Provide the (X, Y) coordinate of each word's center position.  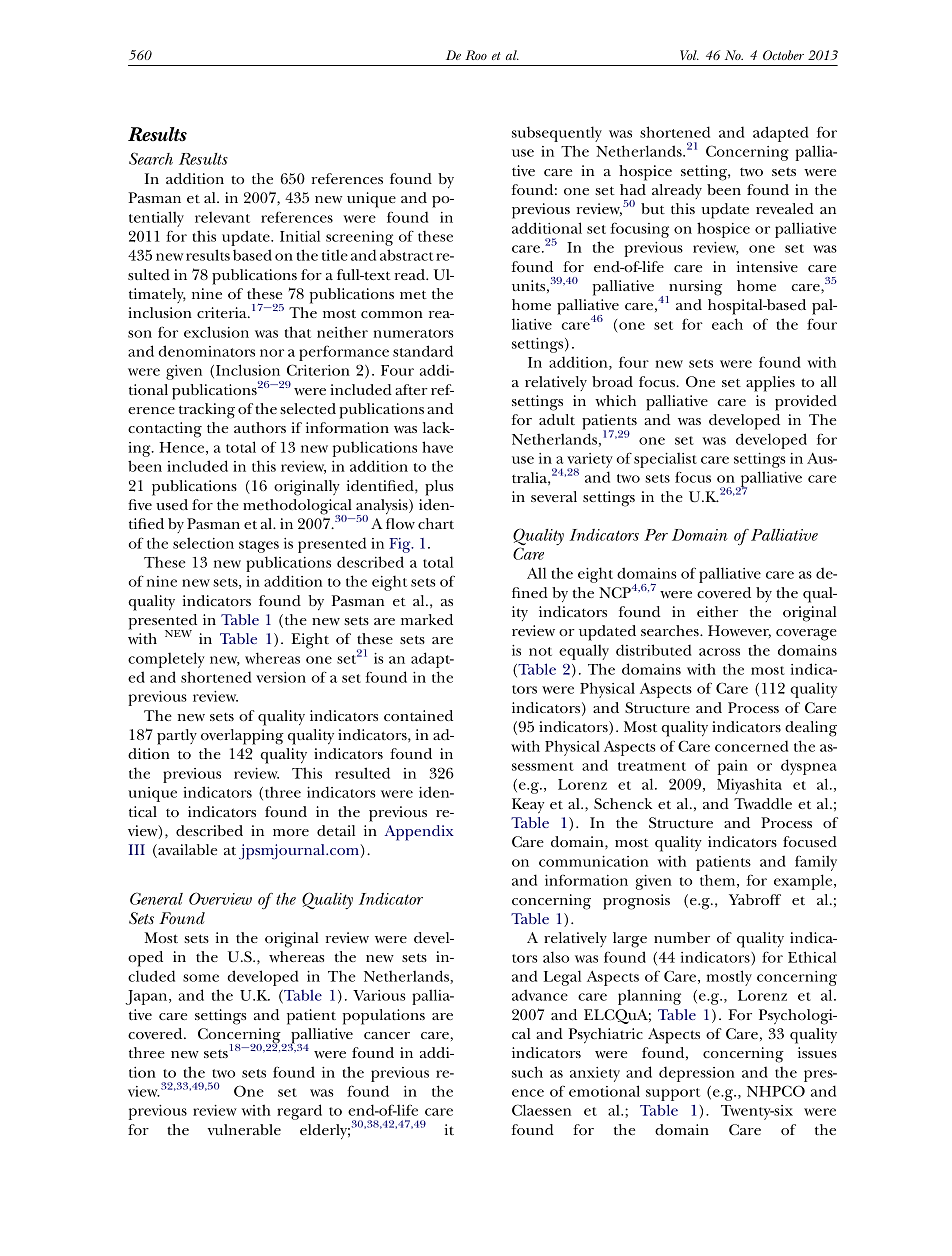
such (527, 1072)
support (673, 1094)
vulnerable (244, 1129)
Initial (300, 236)
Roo (476, 55)
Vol (689, 55)
